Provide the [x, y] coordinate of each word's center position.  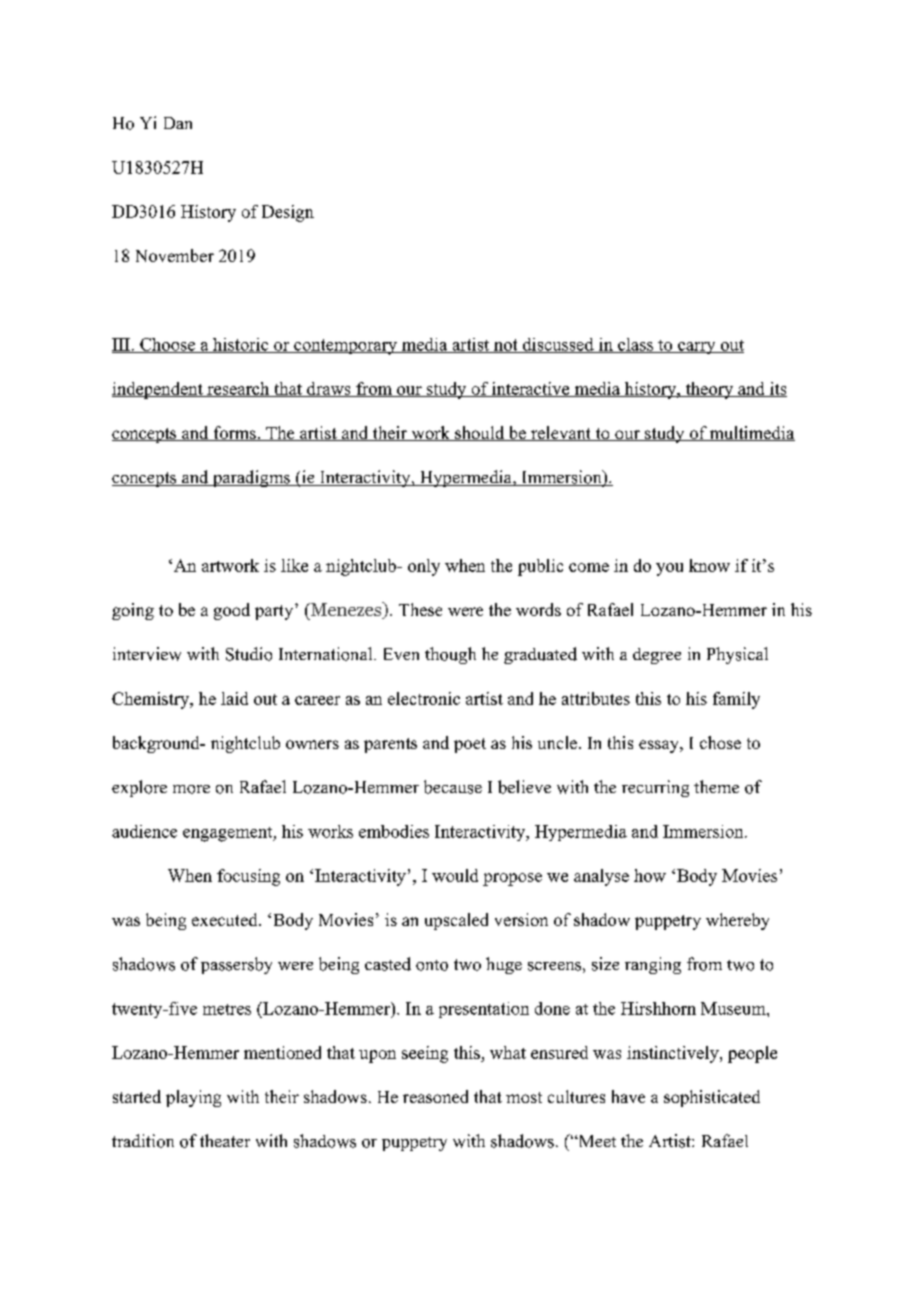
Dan [178, 123]
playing [193, 1098]
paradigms [251, 478]
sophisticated [712, 1098]
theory [709, 390]
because [453, 787]
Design [288, 213]
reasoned [435, 1096]
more [191, 789]
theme [716, 786]
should [479, 433]
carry [696, 348]
